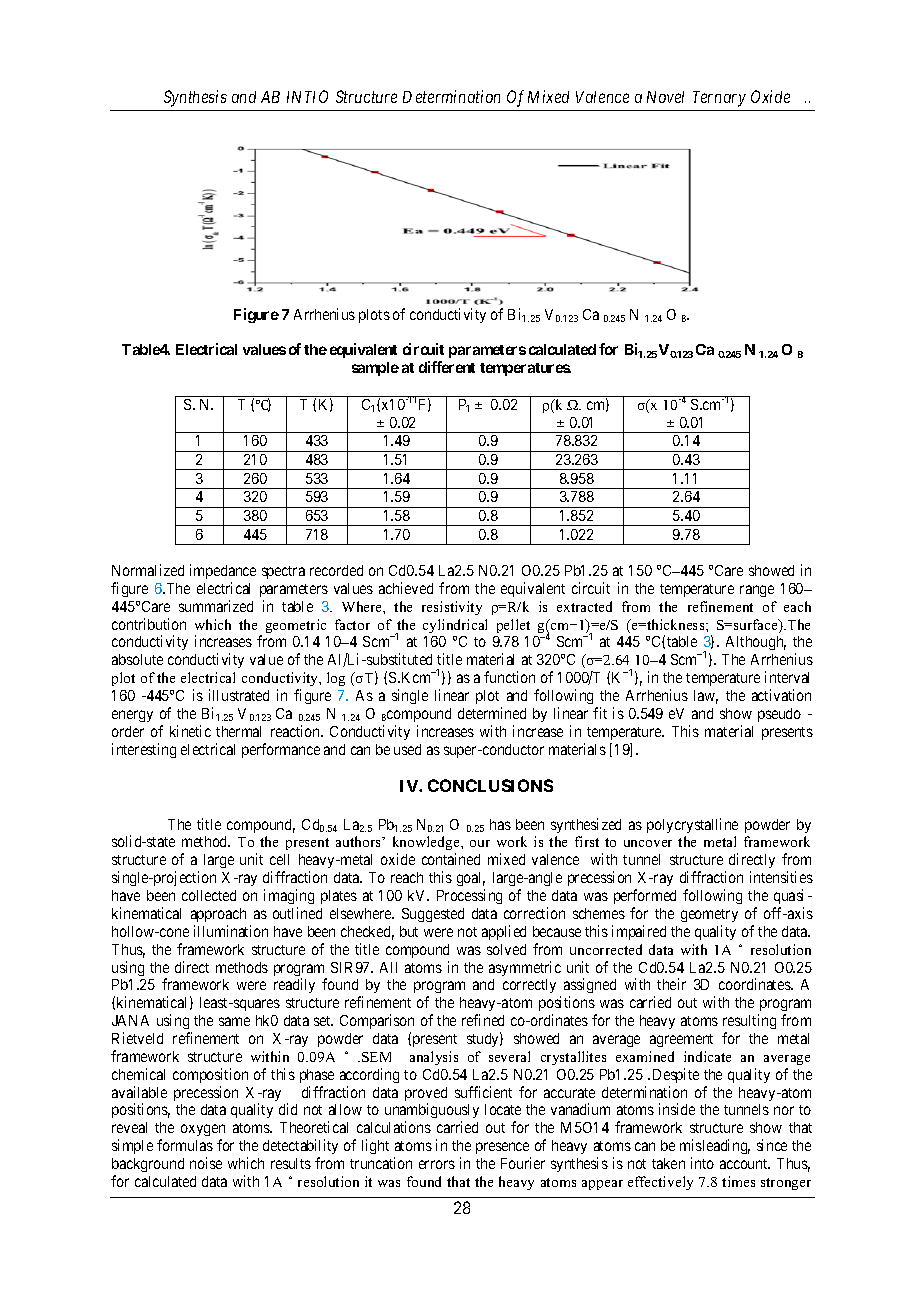  Describe the element at coordinates (756, 643) in the document. I see `Although` at that location.
